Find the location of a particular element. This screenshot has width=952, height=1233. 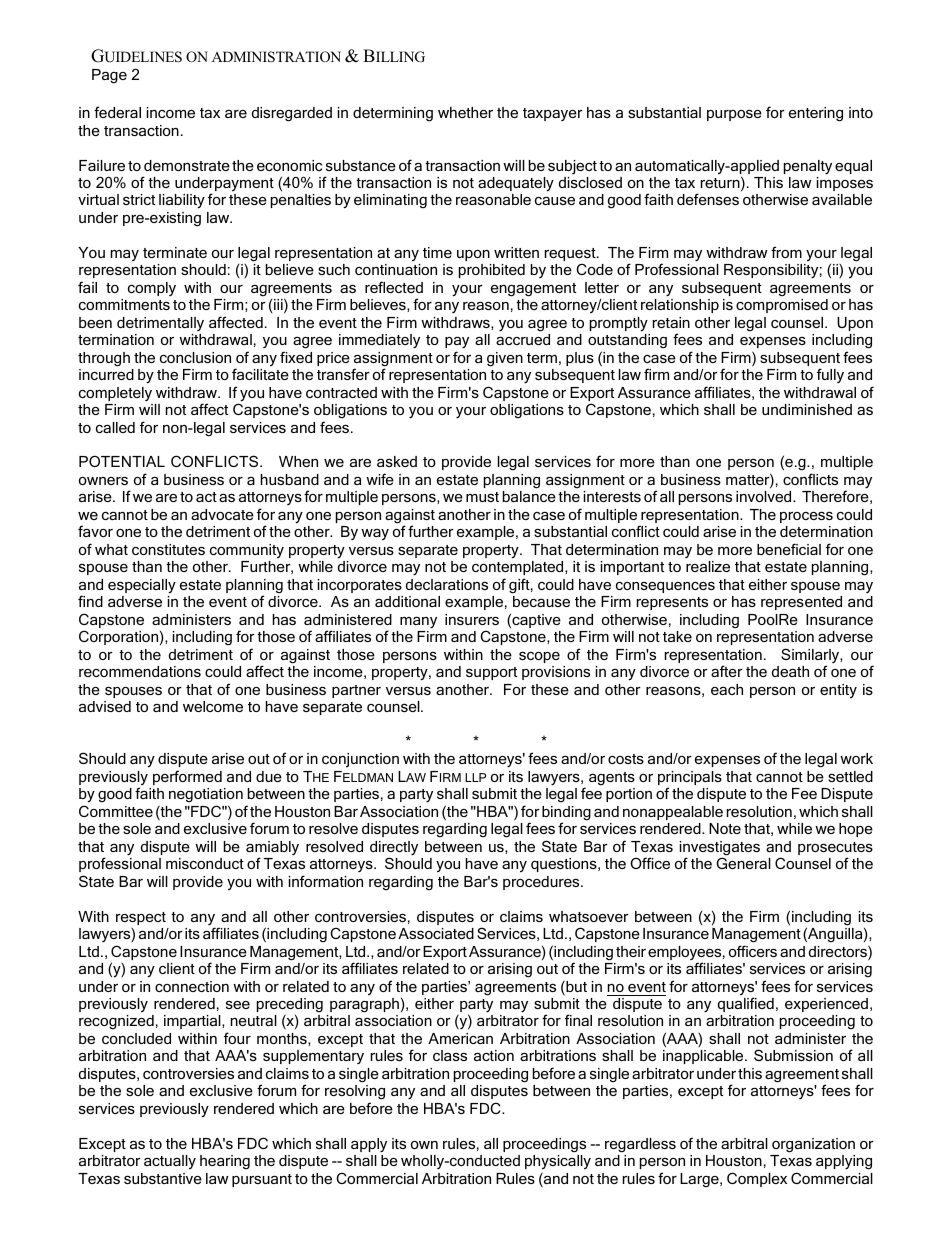

negotiation is located at coordinates (206, 797).
